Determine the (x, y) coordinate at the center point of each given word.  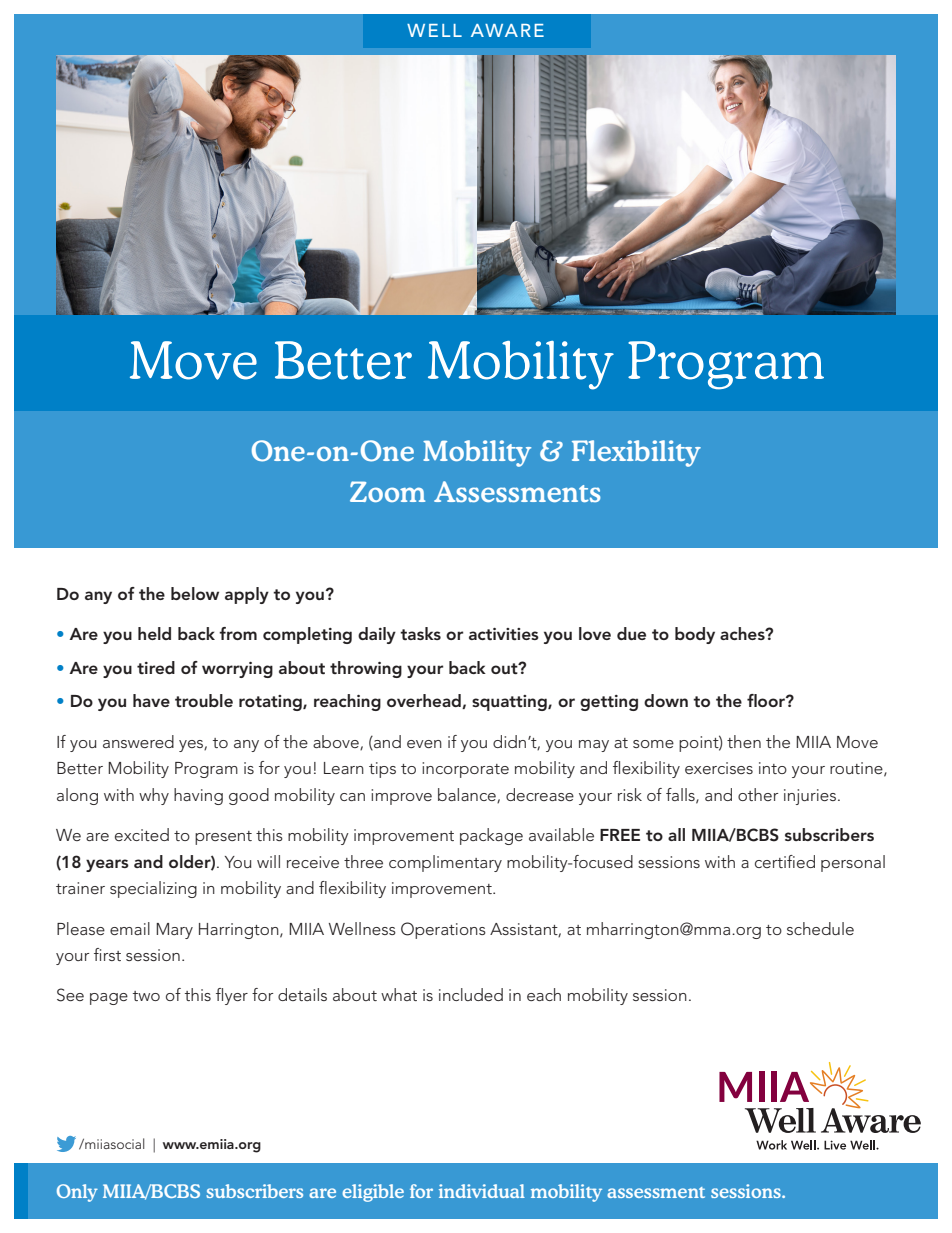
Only (77, 1193)
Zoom (387, 491)
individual (482, 1191)
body (695, 635)
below (195, 593)
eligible (373, 1193)
